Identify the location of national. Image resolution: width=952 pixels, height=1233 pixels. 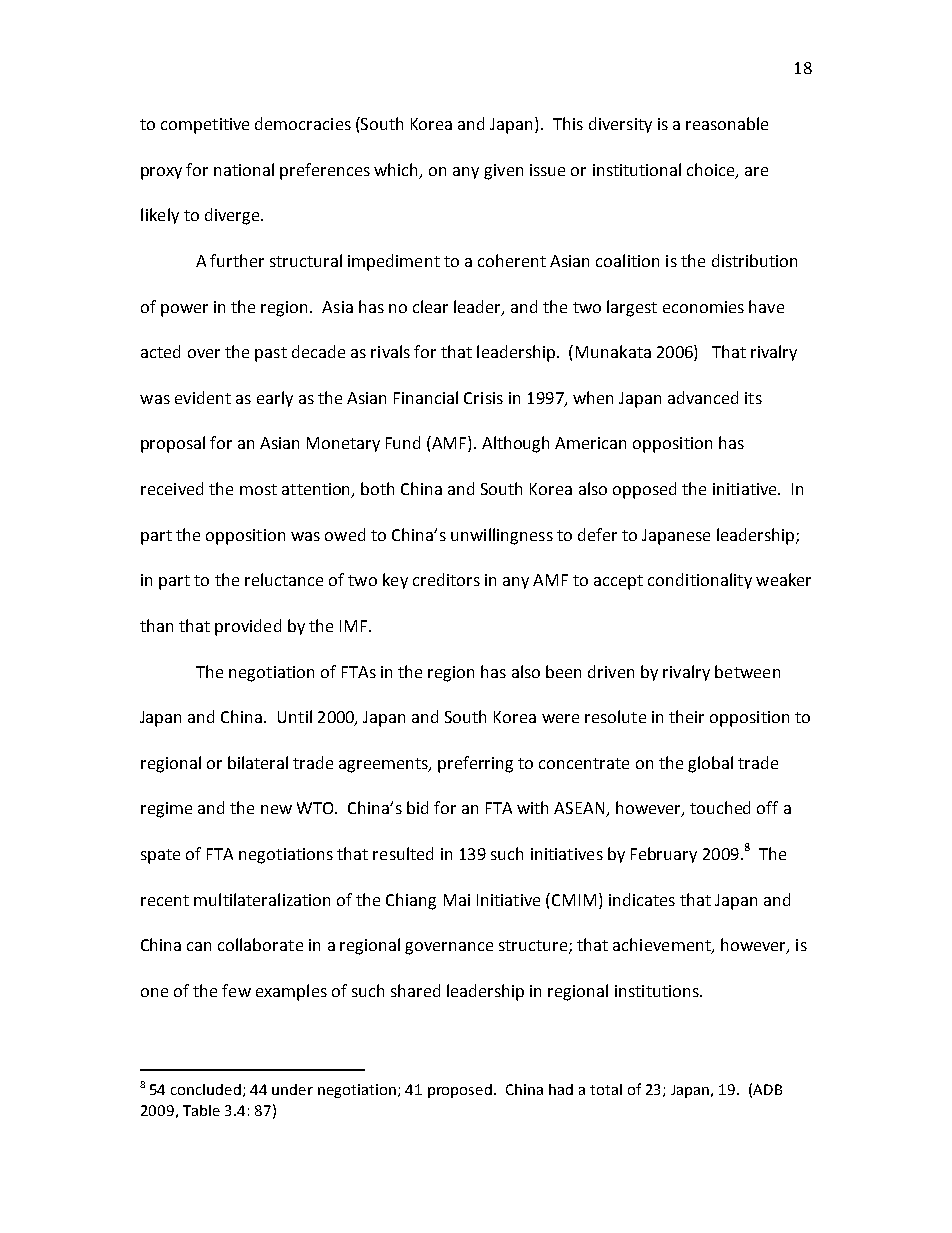
(244, 169).
